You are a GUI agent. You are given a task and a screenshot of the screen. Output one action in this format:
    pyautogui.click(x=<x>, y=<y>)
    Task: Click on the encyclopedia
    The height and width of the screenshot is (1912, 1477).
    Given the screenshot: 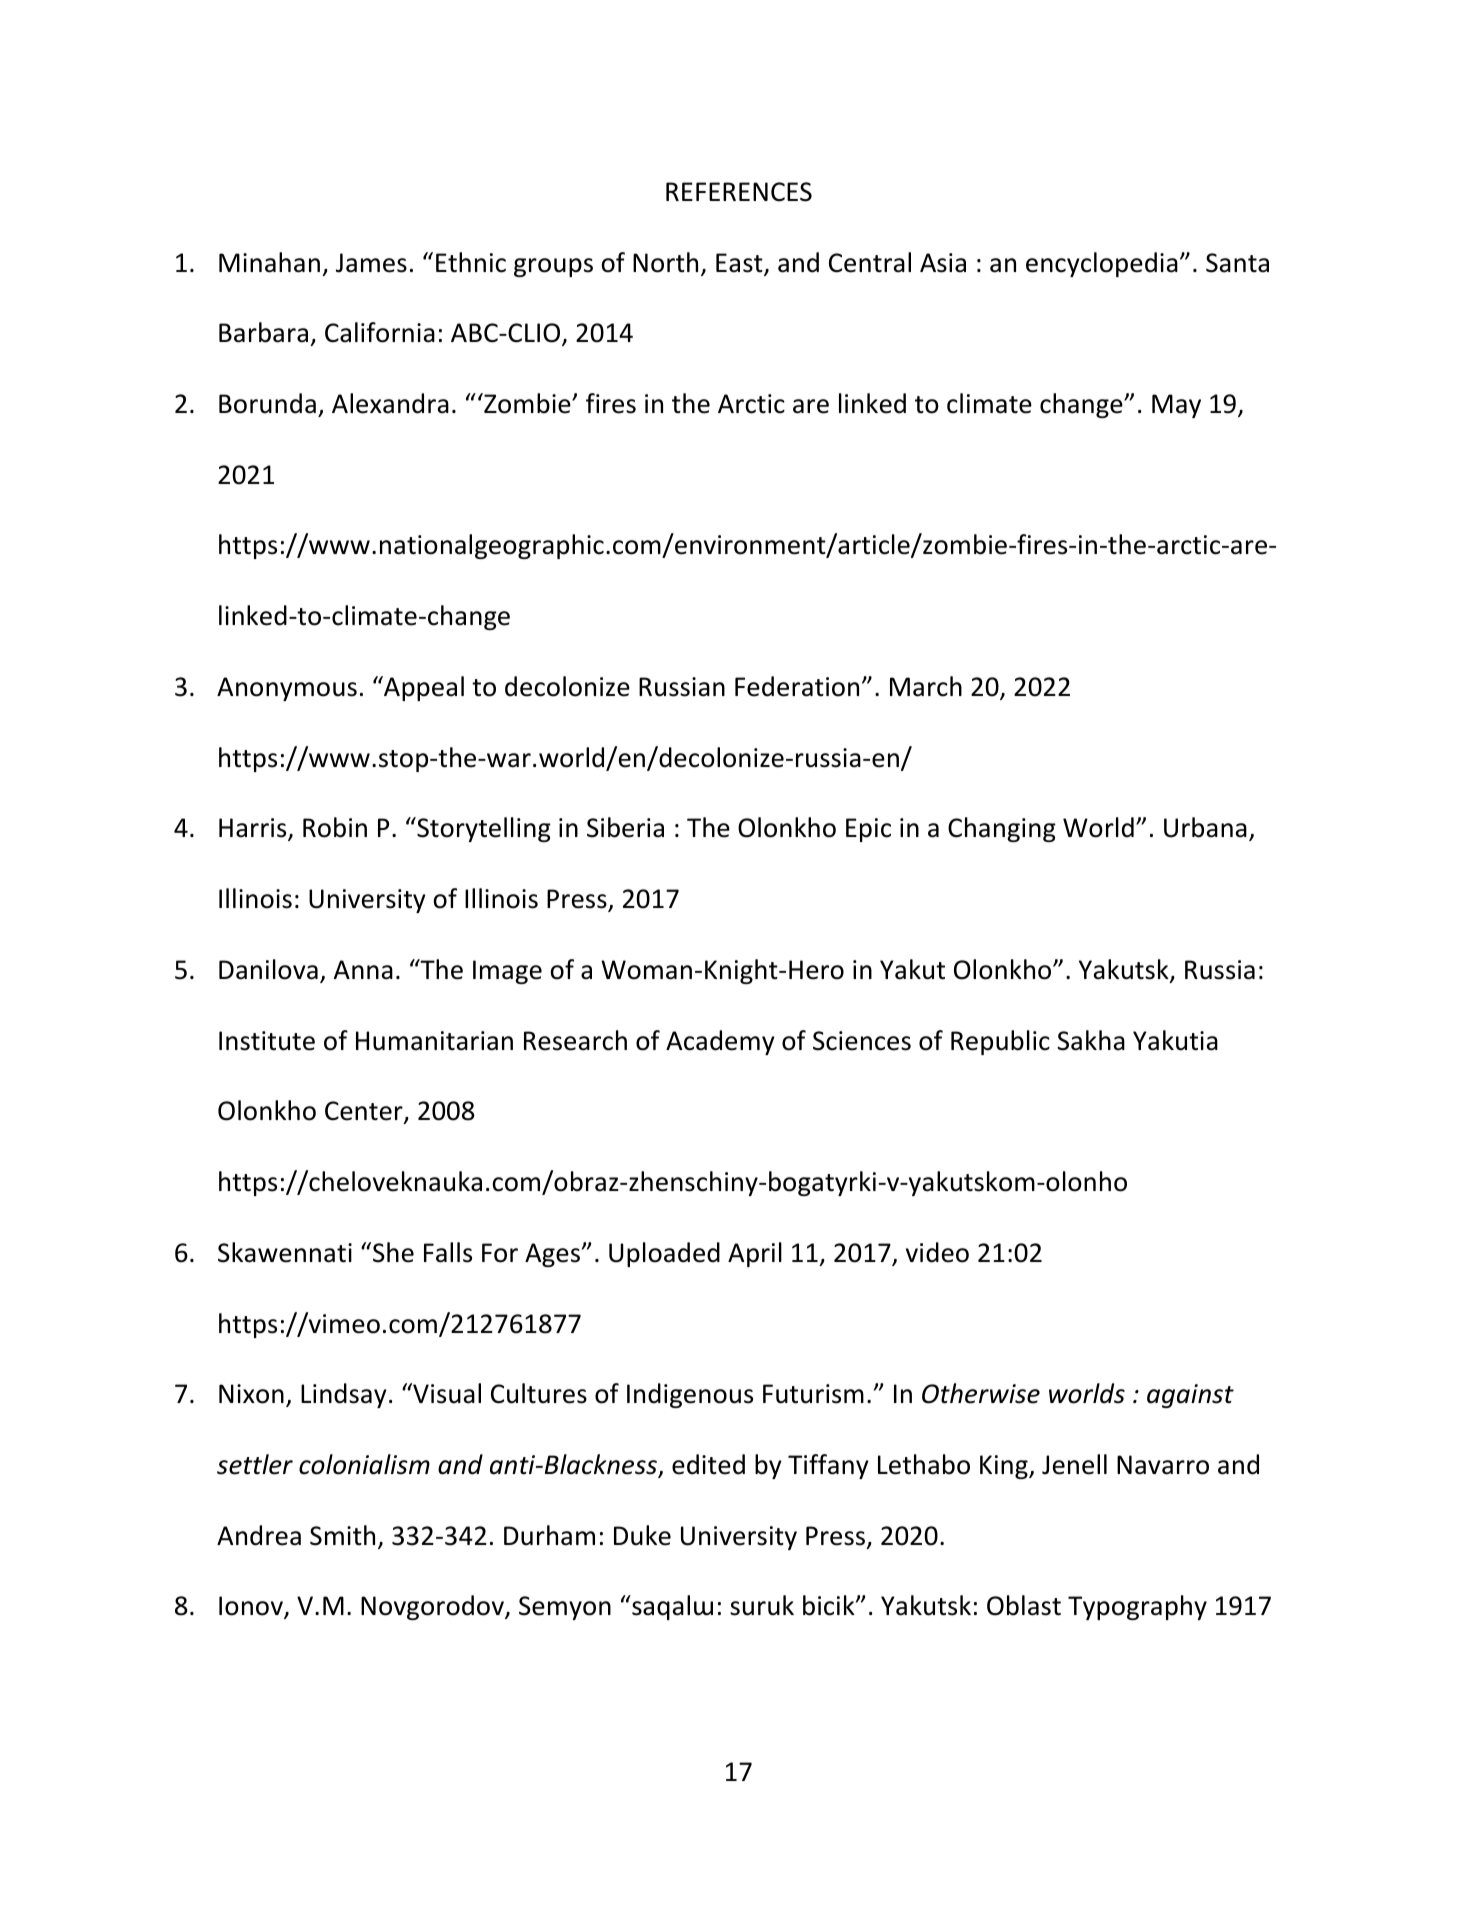 What is the action you would take?
    pyautogui.click(x=1102, y=264)
